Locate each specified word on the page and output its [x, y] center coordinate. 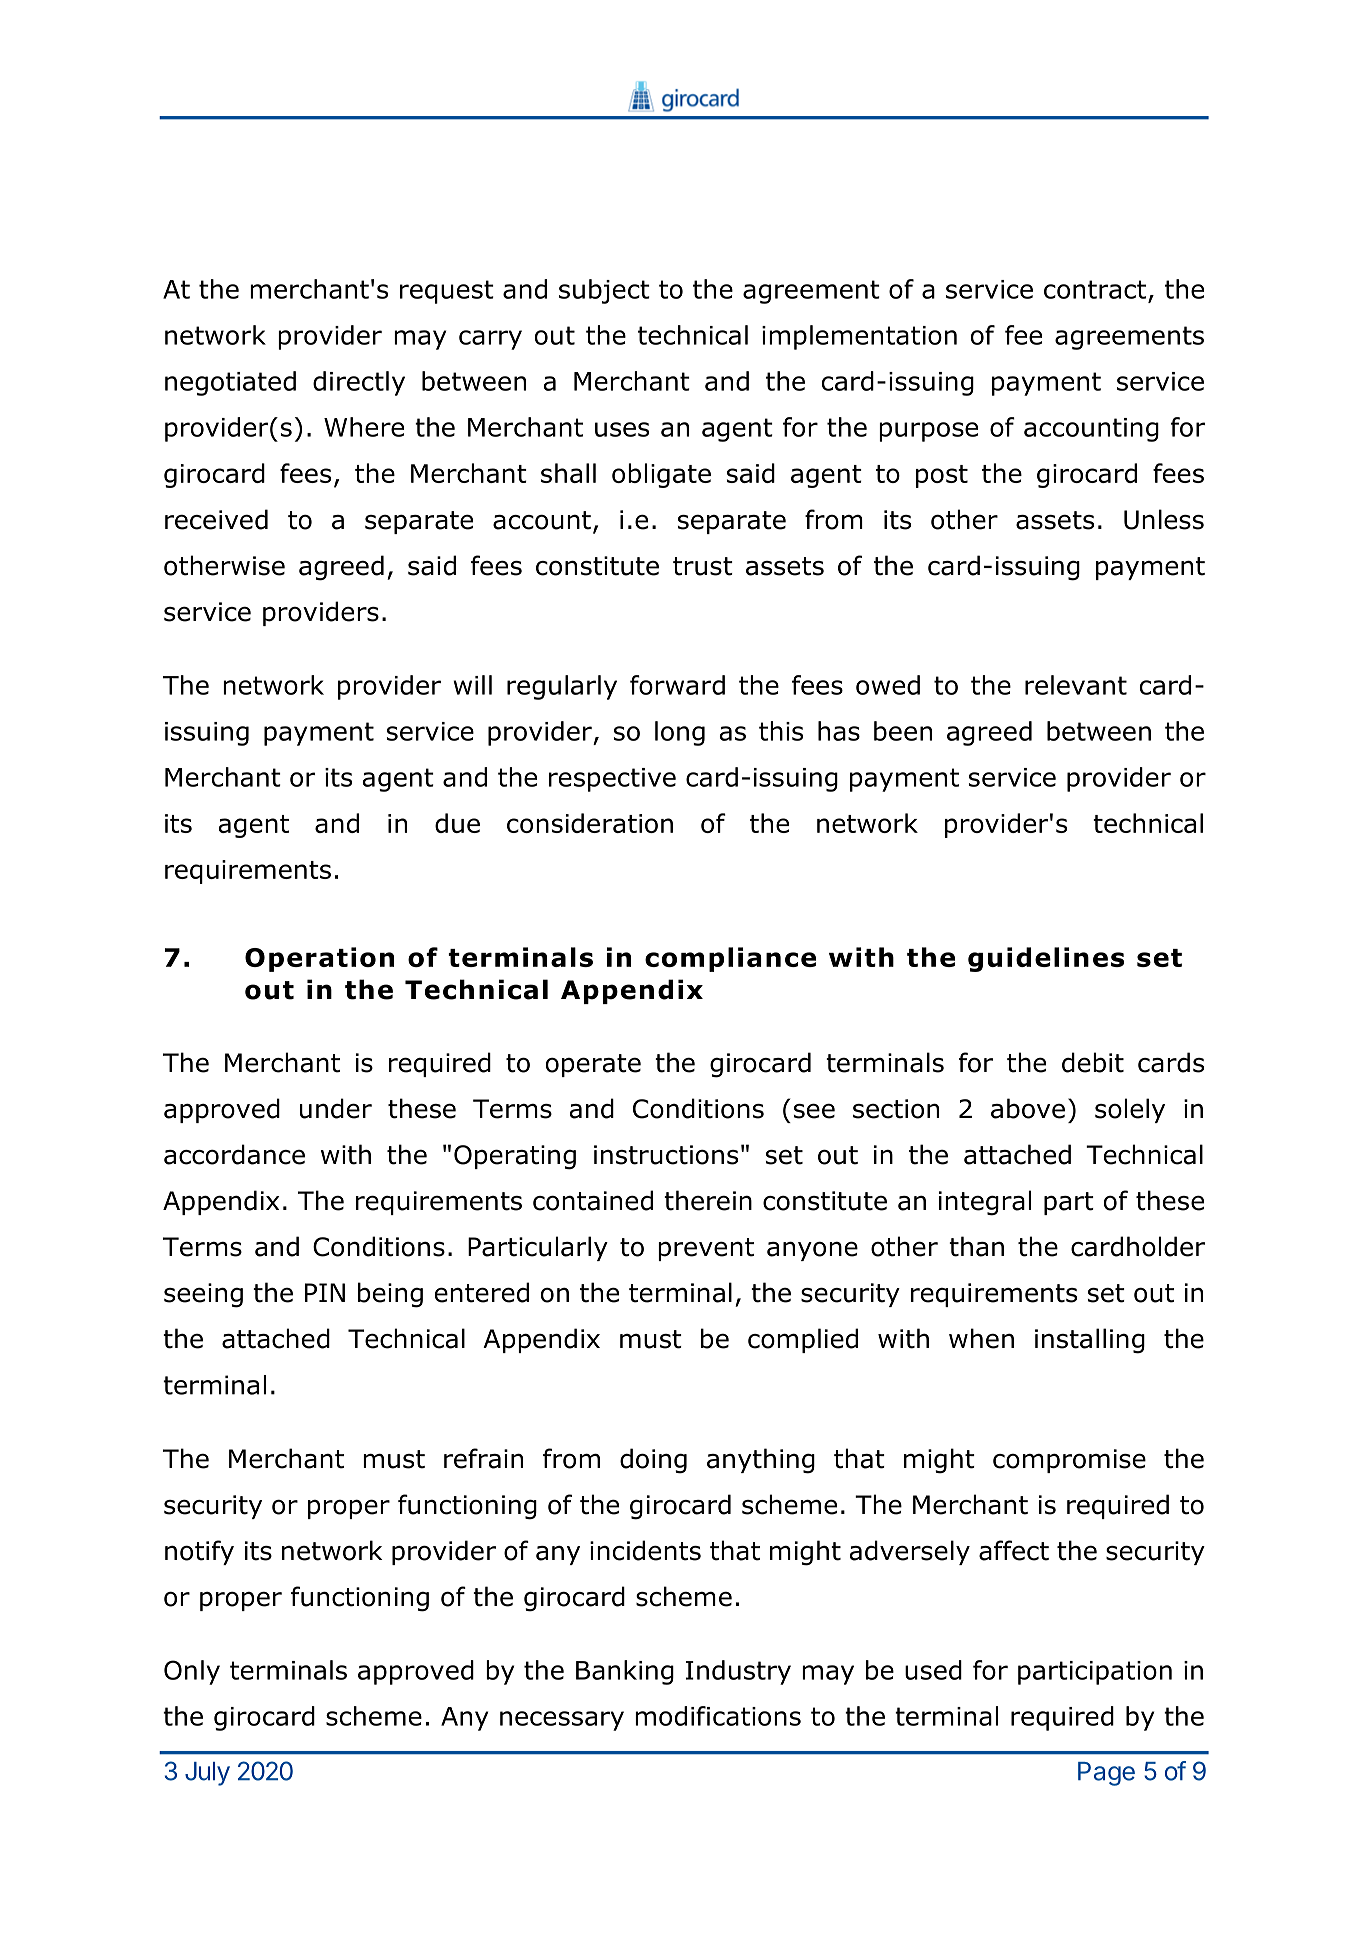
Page [1106, 1774]
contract [1095, 289]
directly [359, 383]
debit [1093, 1062]
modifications [718, 1716]
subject [604, 291]
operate [593, 1065]
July [207, 1774]
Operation [319, 959]
